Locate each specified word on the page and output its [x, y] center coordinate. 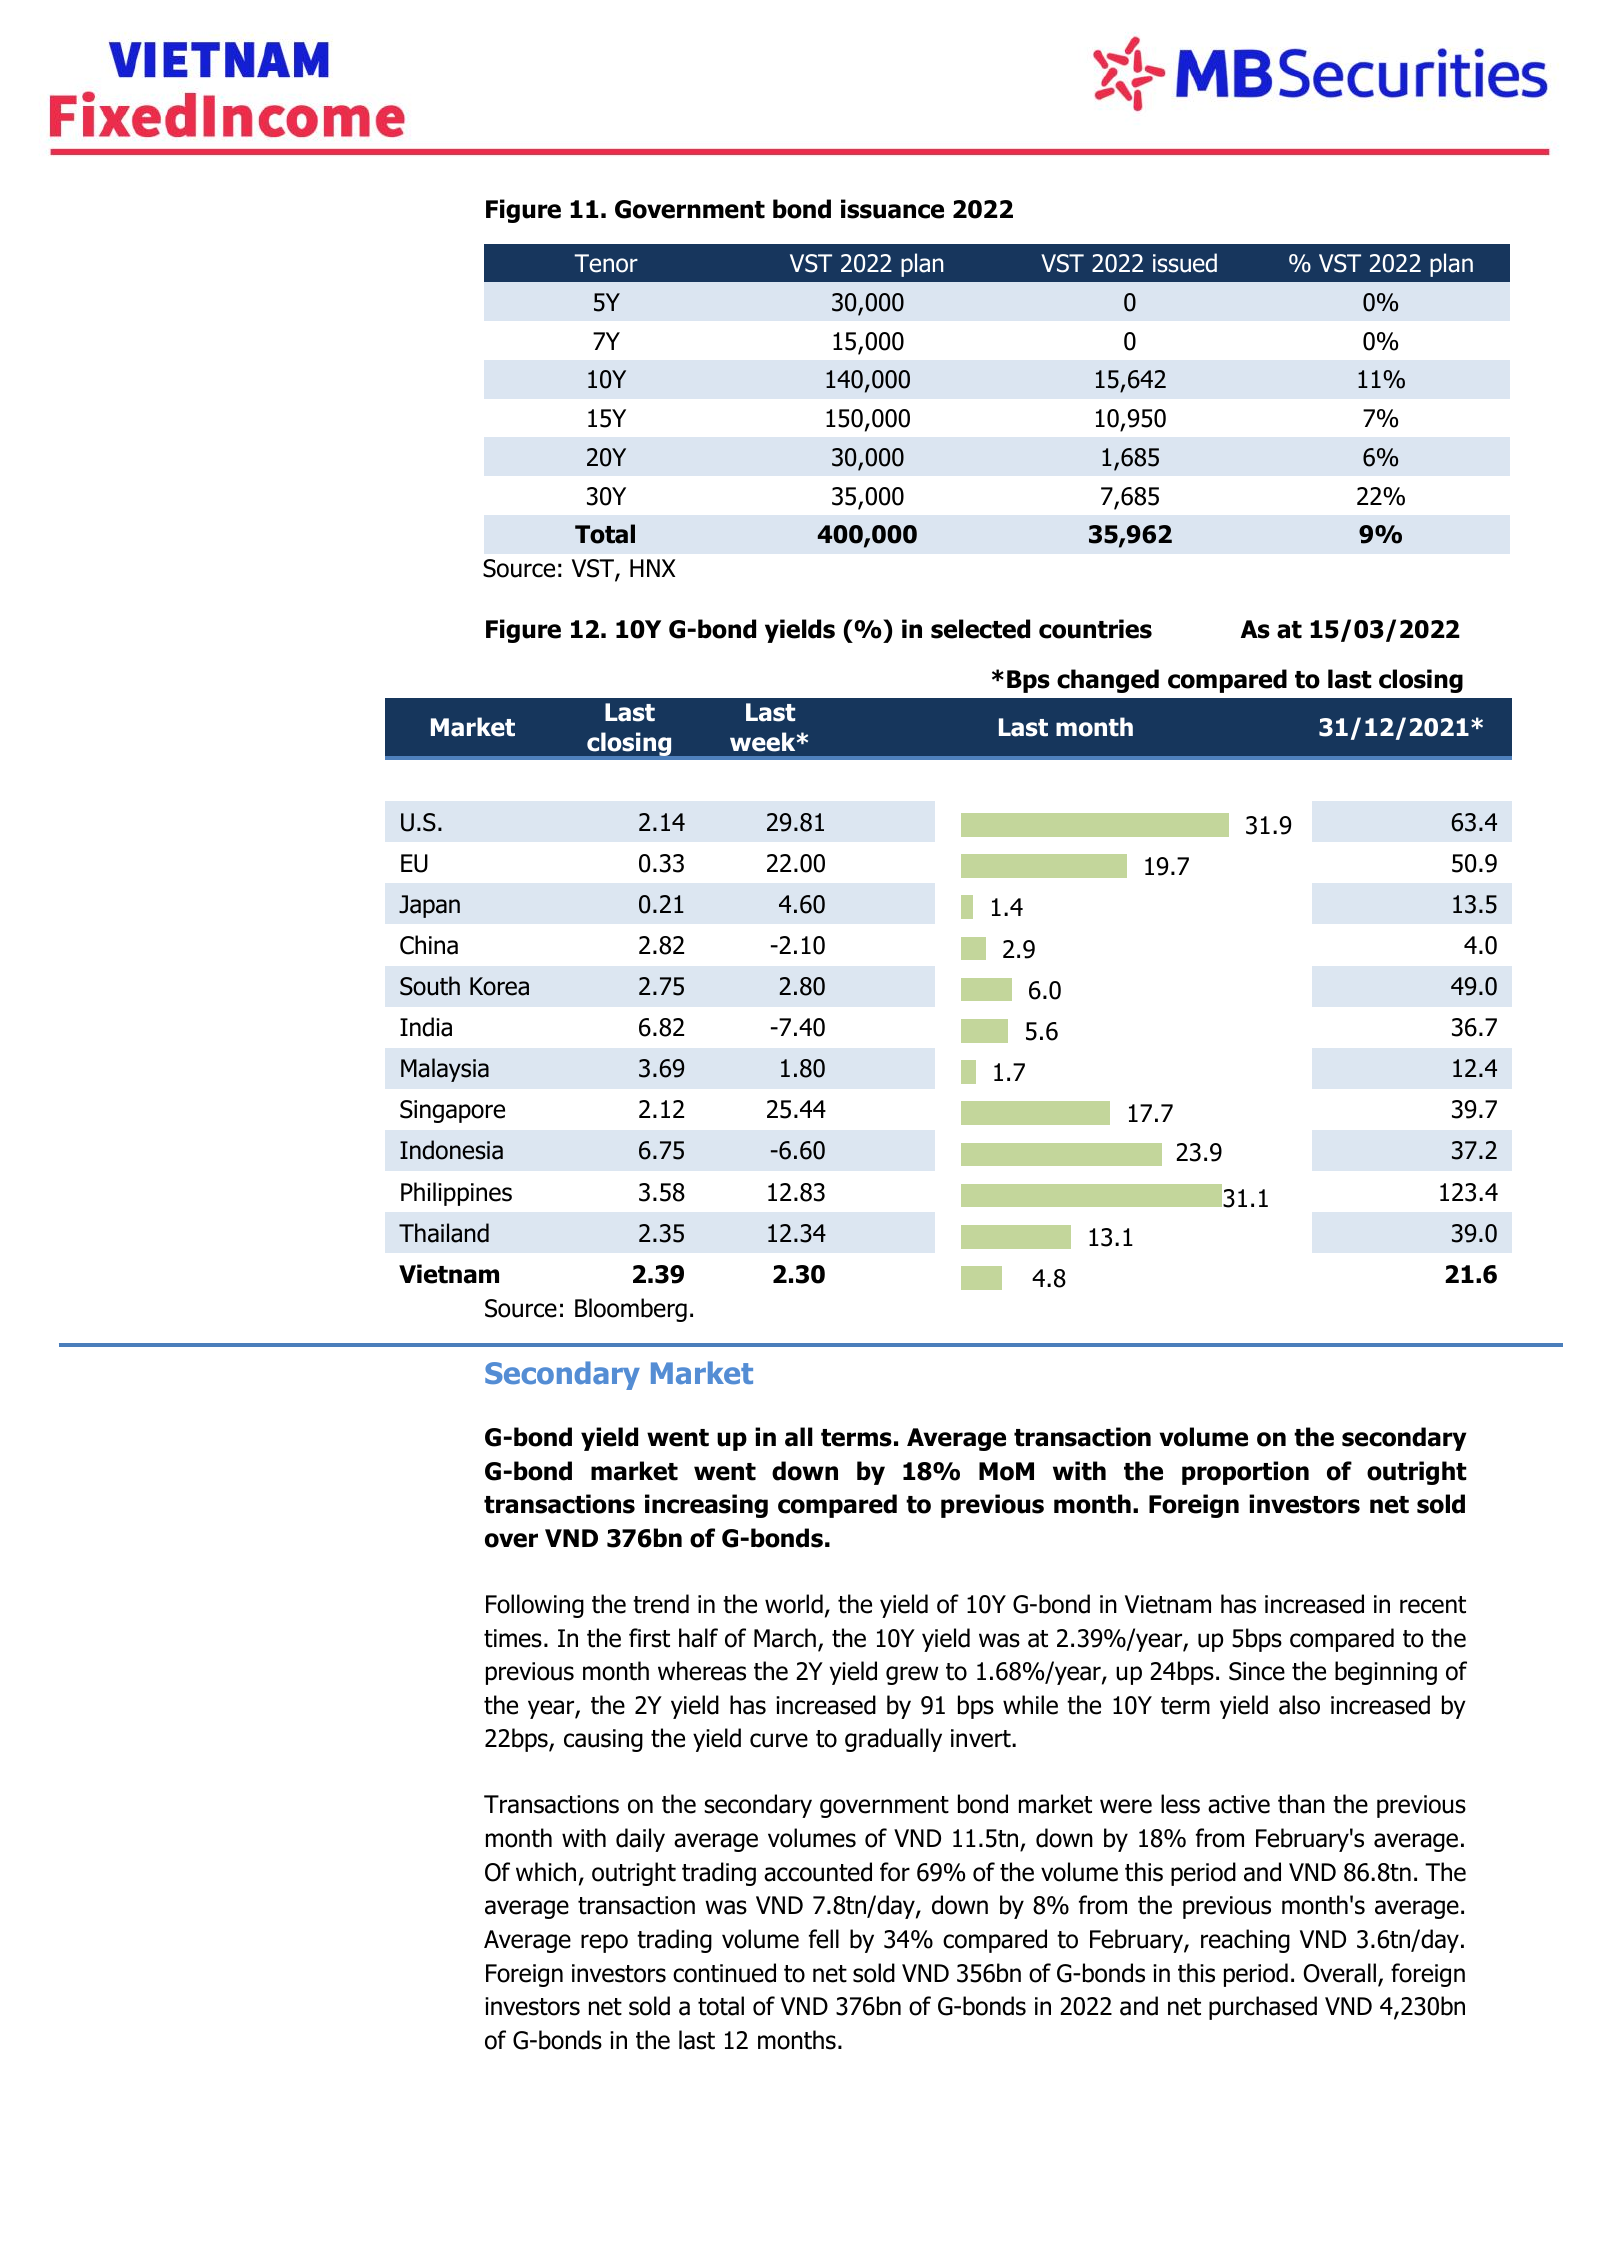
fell [824, 1939]
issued [1185, 263]
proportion [1245, 1473]
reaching [1245, 1941]
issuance [892, 209]
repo [604, 1943]
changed [1108, 681]
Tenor [606, 263]
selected [980, 629]
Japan [429, 906]
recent [1433, 1605]
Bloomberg [631, 1310]
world [794, 1604]
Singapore [452, 1111]
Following [535, 1606]
